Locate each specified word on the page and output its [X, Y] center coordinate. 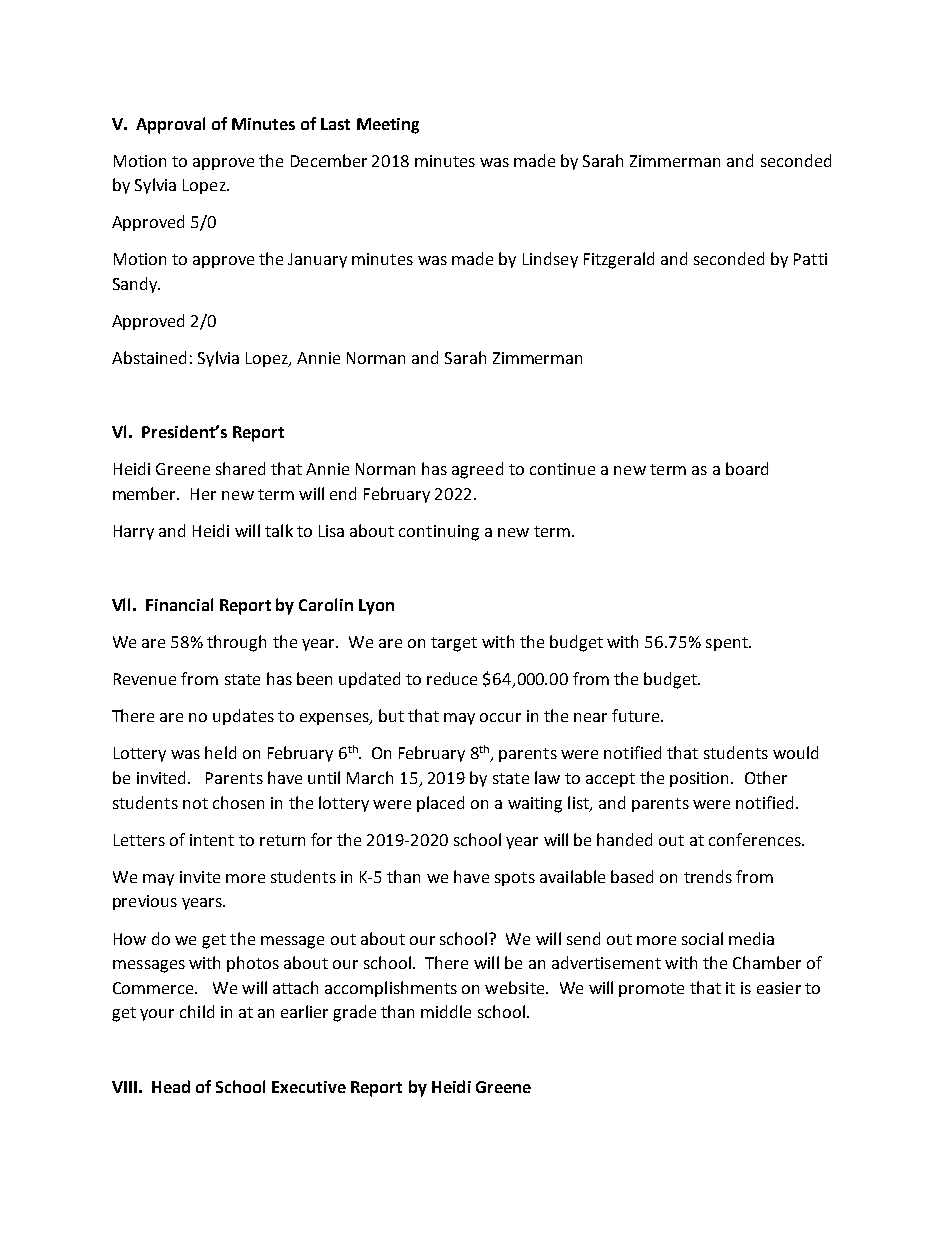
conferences [756, 839]
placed [440, 804]
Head [171, 1086]
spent [728, 644]
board [747, 468]
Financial [179, 604]
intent [212, 840]
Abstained [149, 357]
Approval [170, 125]
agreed [477, 470]
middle [446, 1011]
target [454, 644]
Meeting [388, 126]
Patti [810, 259]
